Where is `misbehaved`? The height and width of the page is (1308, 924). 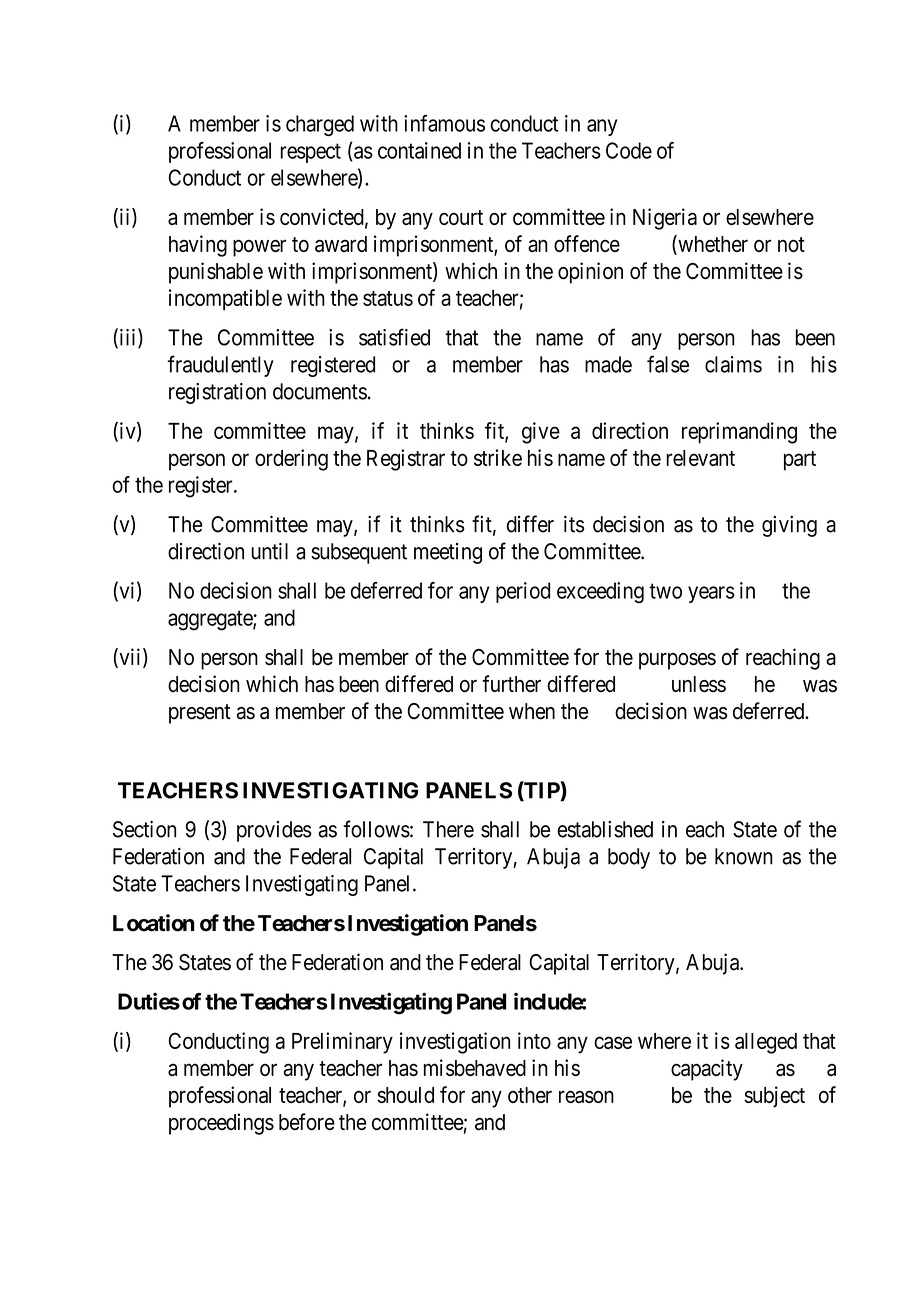 misbehaved is located at coordinates (475, 1067).
